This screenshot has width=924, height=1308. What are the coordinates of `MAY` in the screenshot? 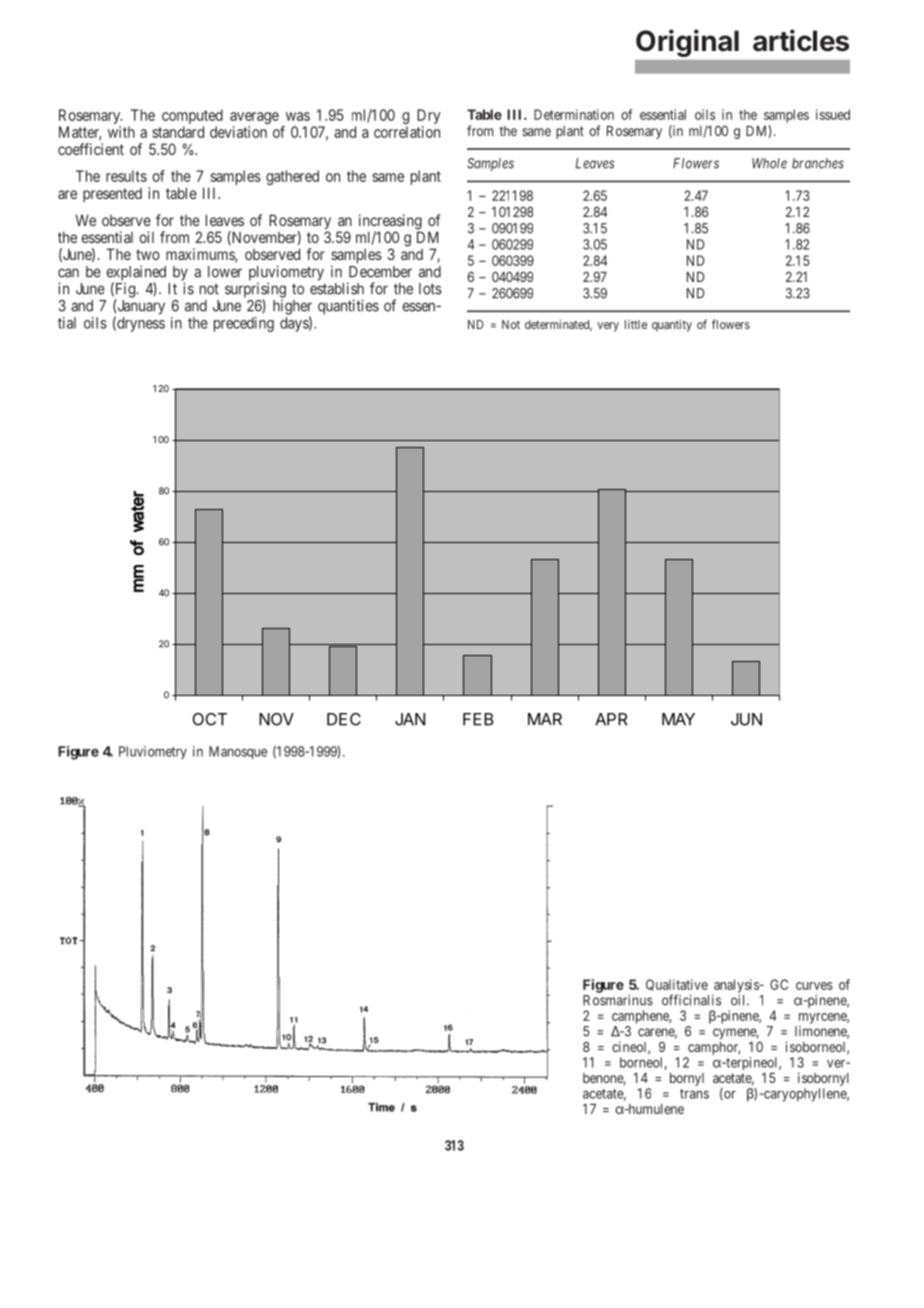 It's located at (678, 719).
